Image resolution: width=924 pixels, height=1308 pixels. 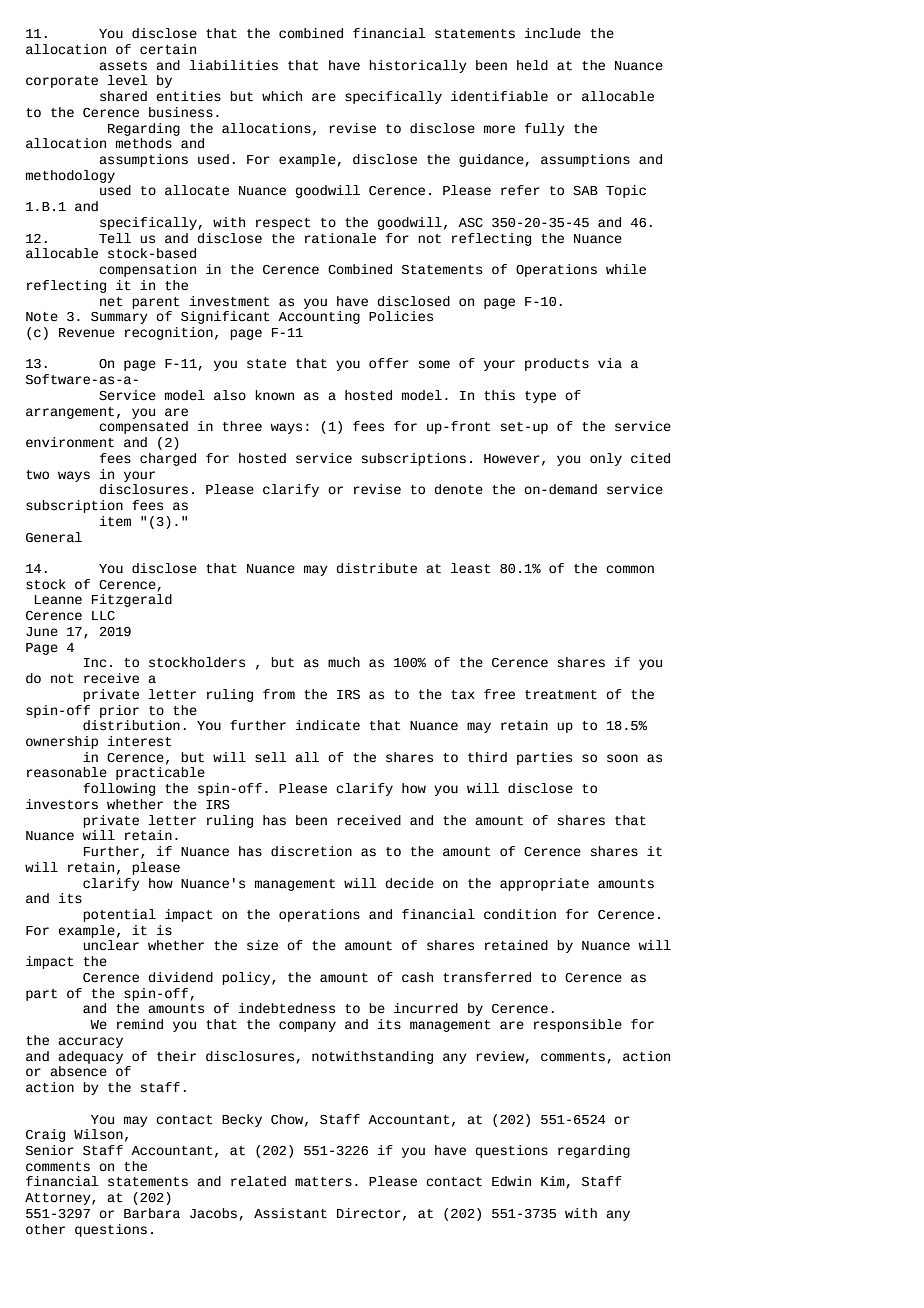 What do you see at coordinates (544, 884) in the screenshot?
I see `appropriate` at bounding box center [544, 884].
